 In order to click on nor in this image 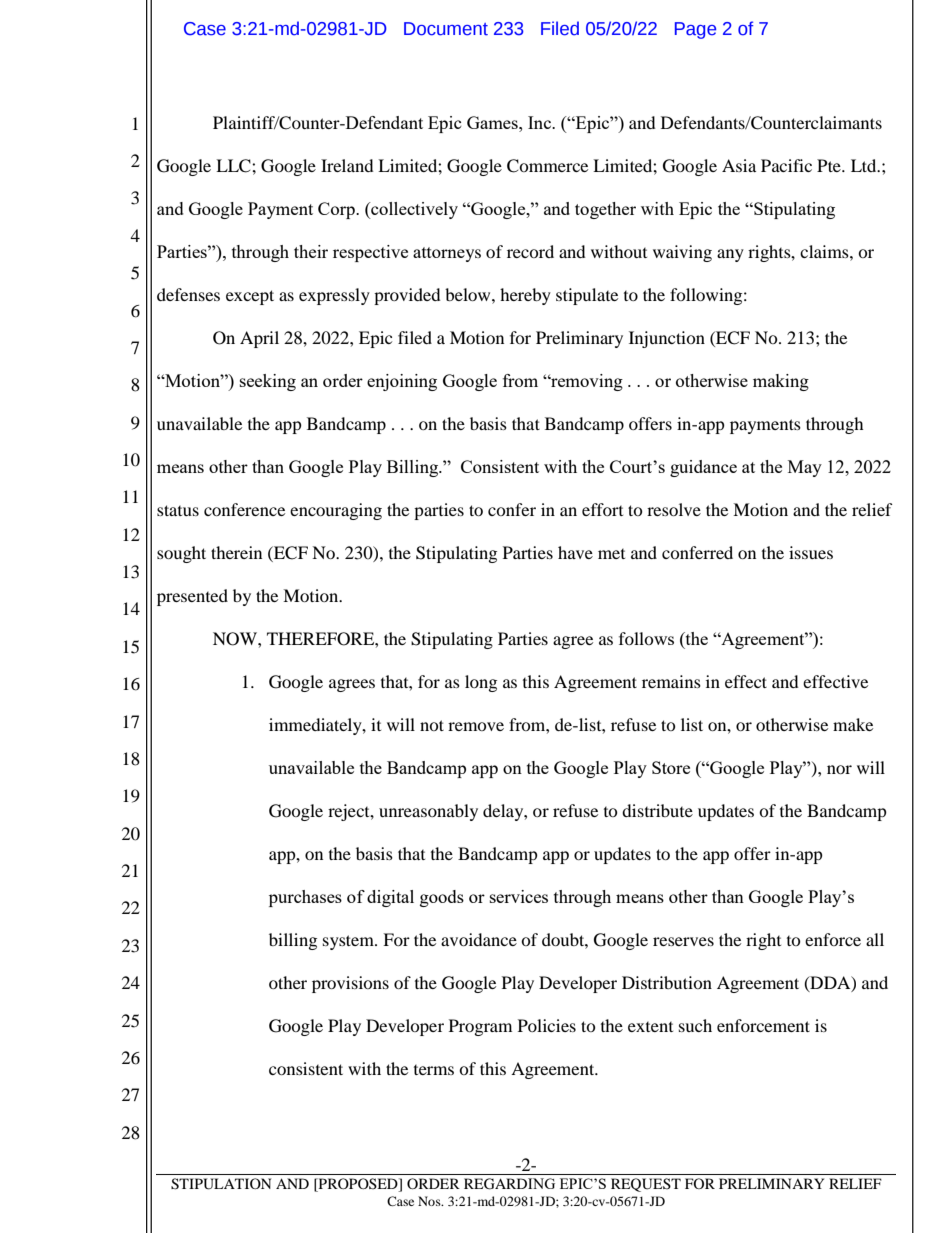, I will do `click(839, 769)`.
